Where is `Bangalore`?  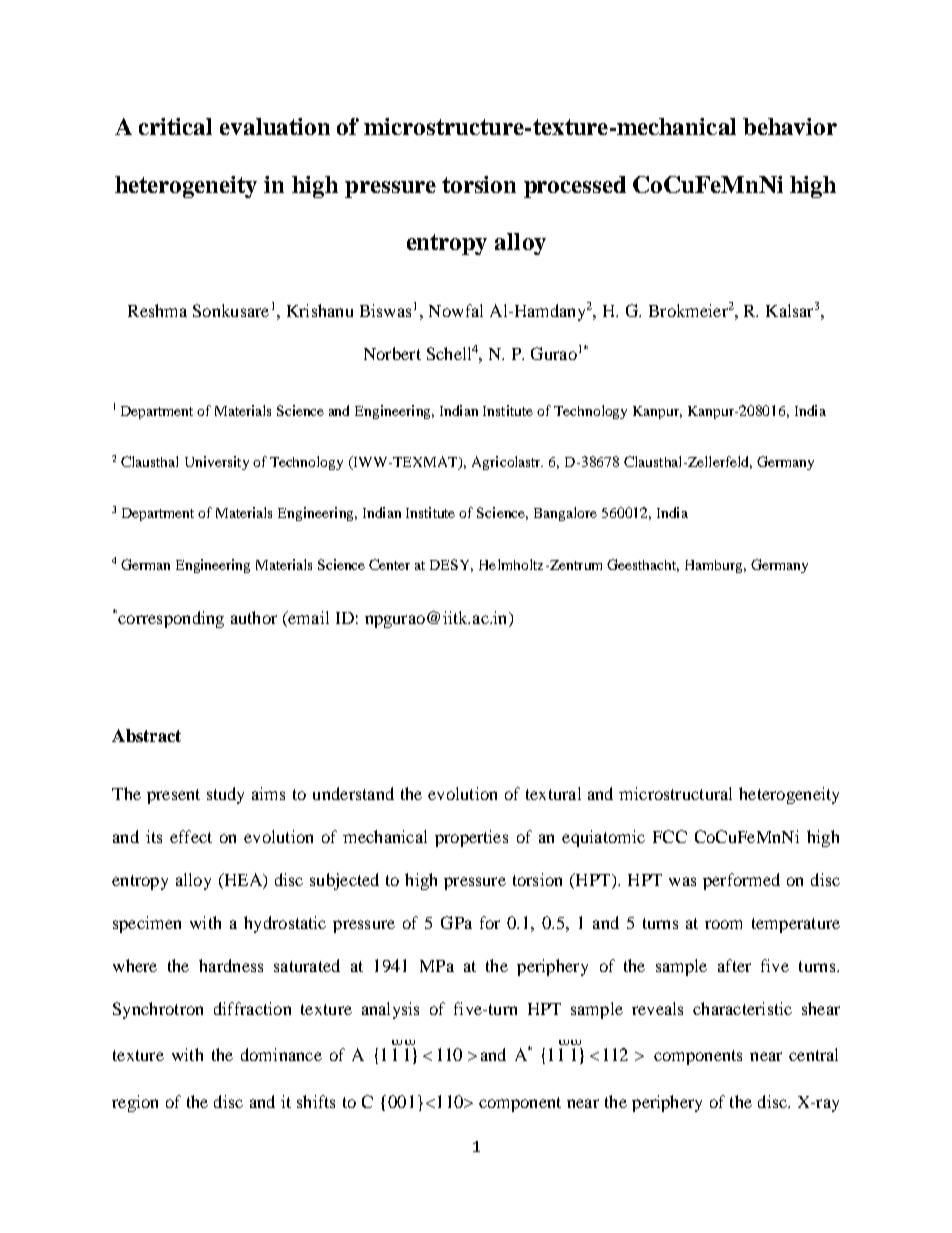
Bangalore is located at coordinates (565, 514).
